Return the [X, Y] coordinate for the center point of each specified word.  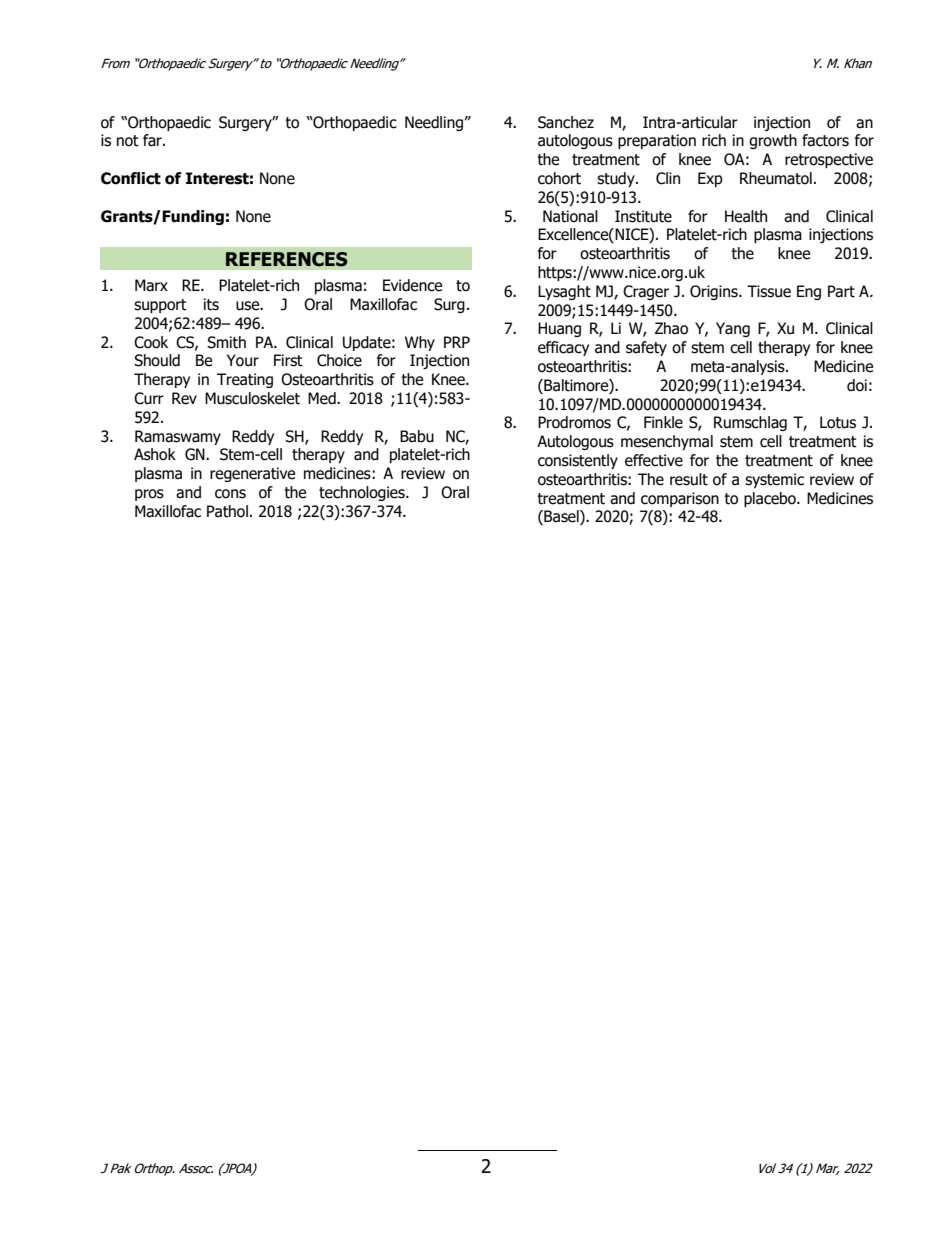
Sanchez [566, 122]
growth [773, 141]
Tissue [769, 291]
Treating [245, 380]
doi [857, 385]
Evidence [412, 285]
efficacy [563, 348]
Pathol [227, 511]
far [153, 140]
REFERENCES [287, 259]
